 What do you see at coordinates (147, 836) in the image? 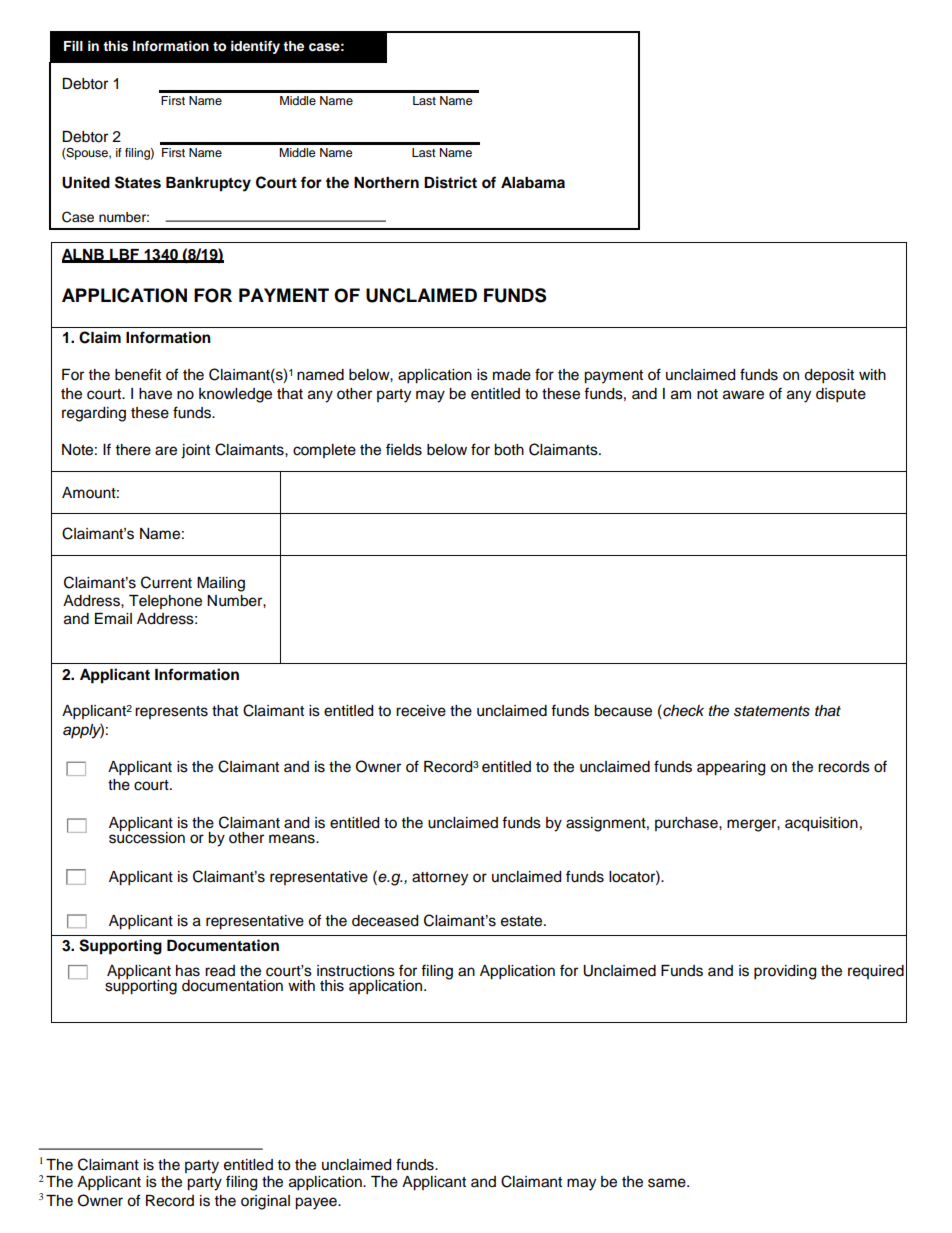
I see `succession` at bounding box center [147, 836].
